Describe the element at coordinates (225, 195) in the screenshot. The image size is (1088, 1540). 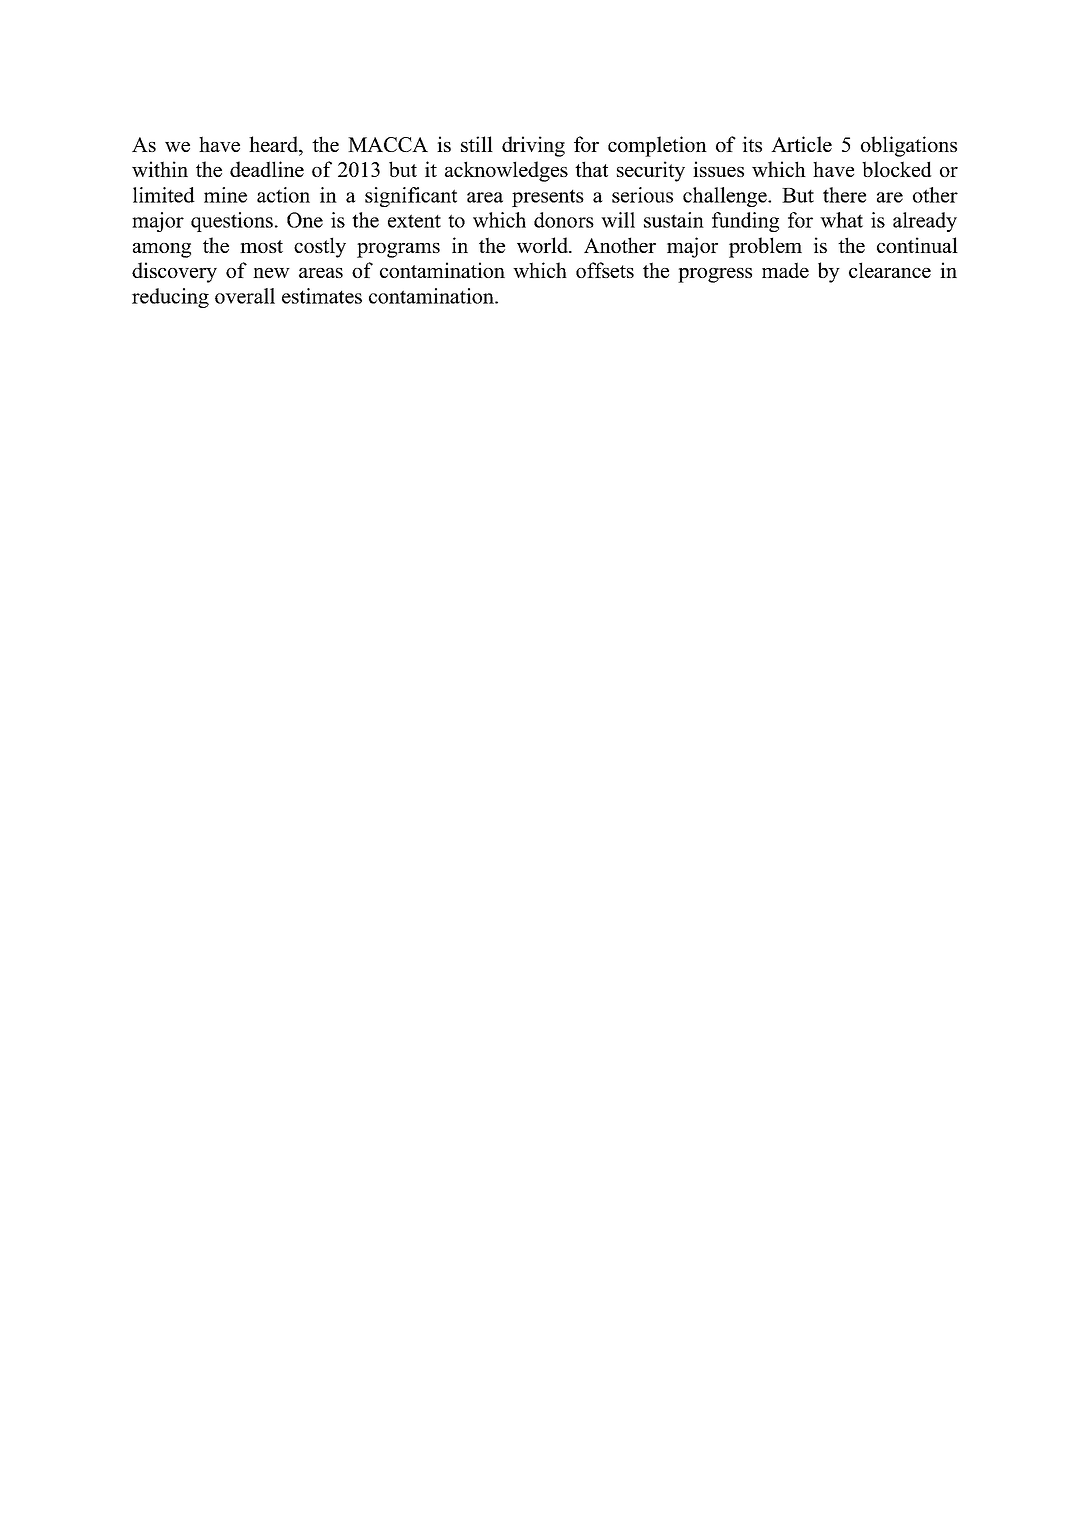
I see `mine` at that location.
